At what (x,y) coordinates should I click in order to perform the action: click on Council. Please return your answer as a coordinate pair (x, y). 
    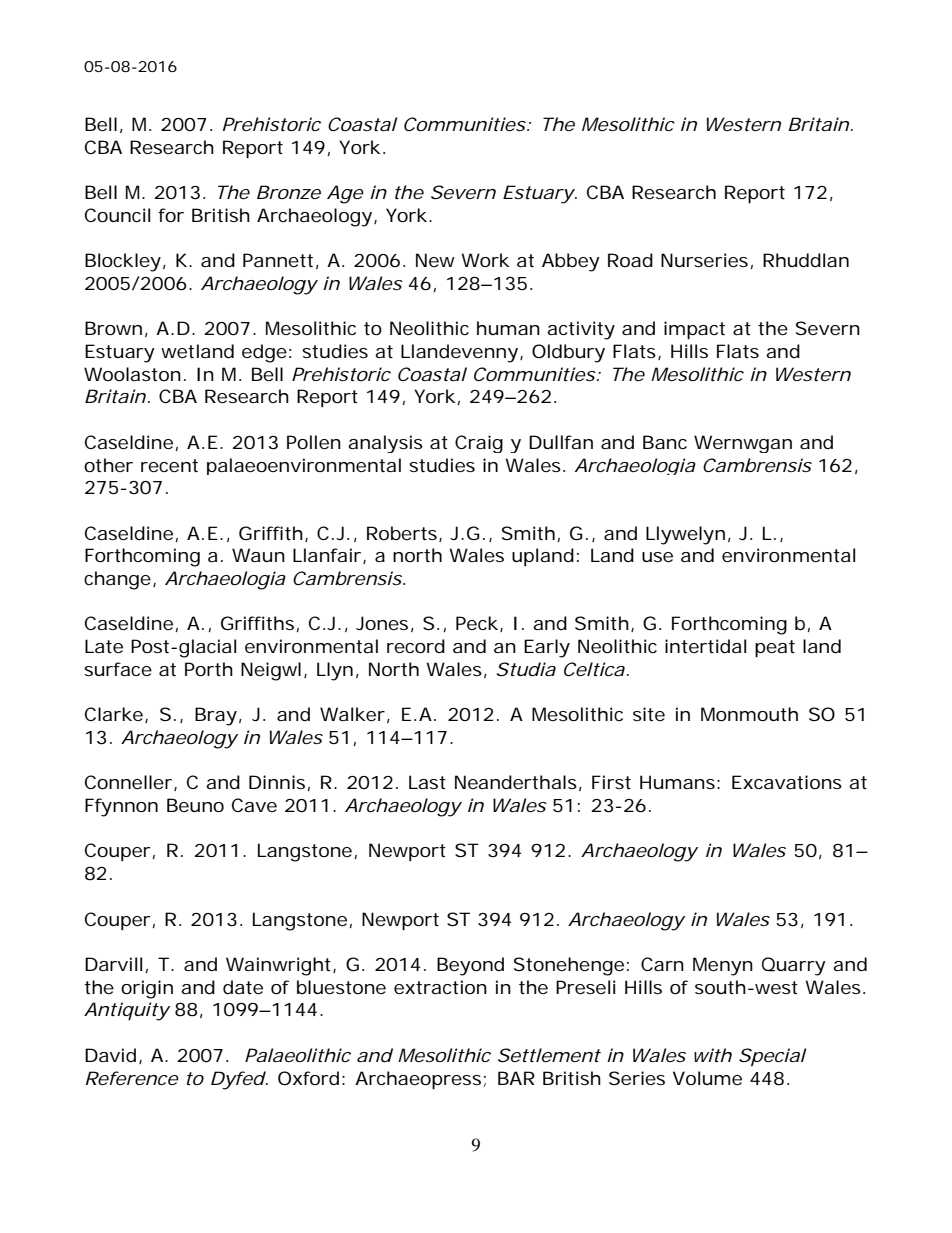
    Looking at the image, I should click on (117, 215).
